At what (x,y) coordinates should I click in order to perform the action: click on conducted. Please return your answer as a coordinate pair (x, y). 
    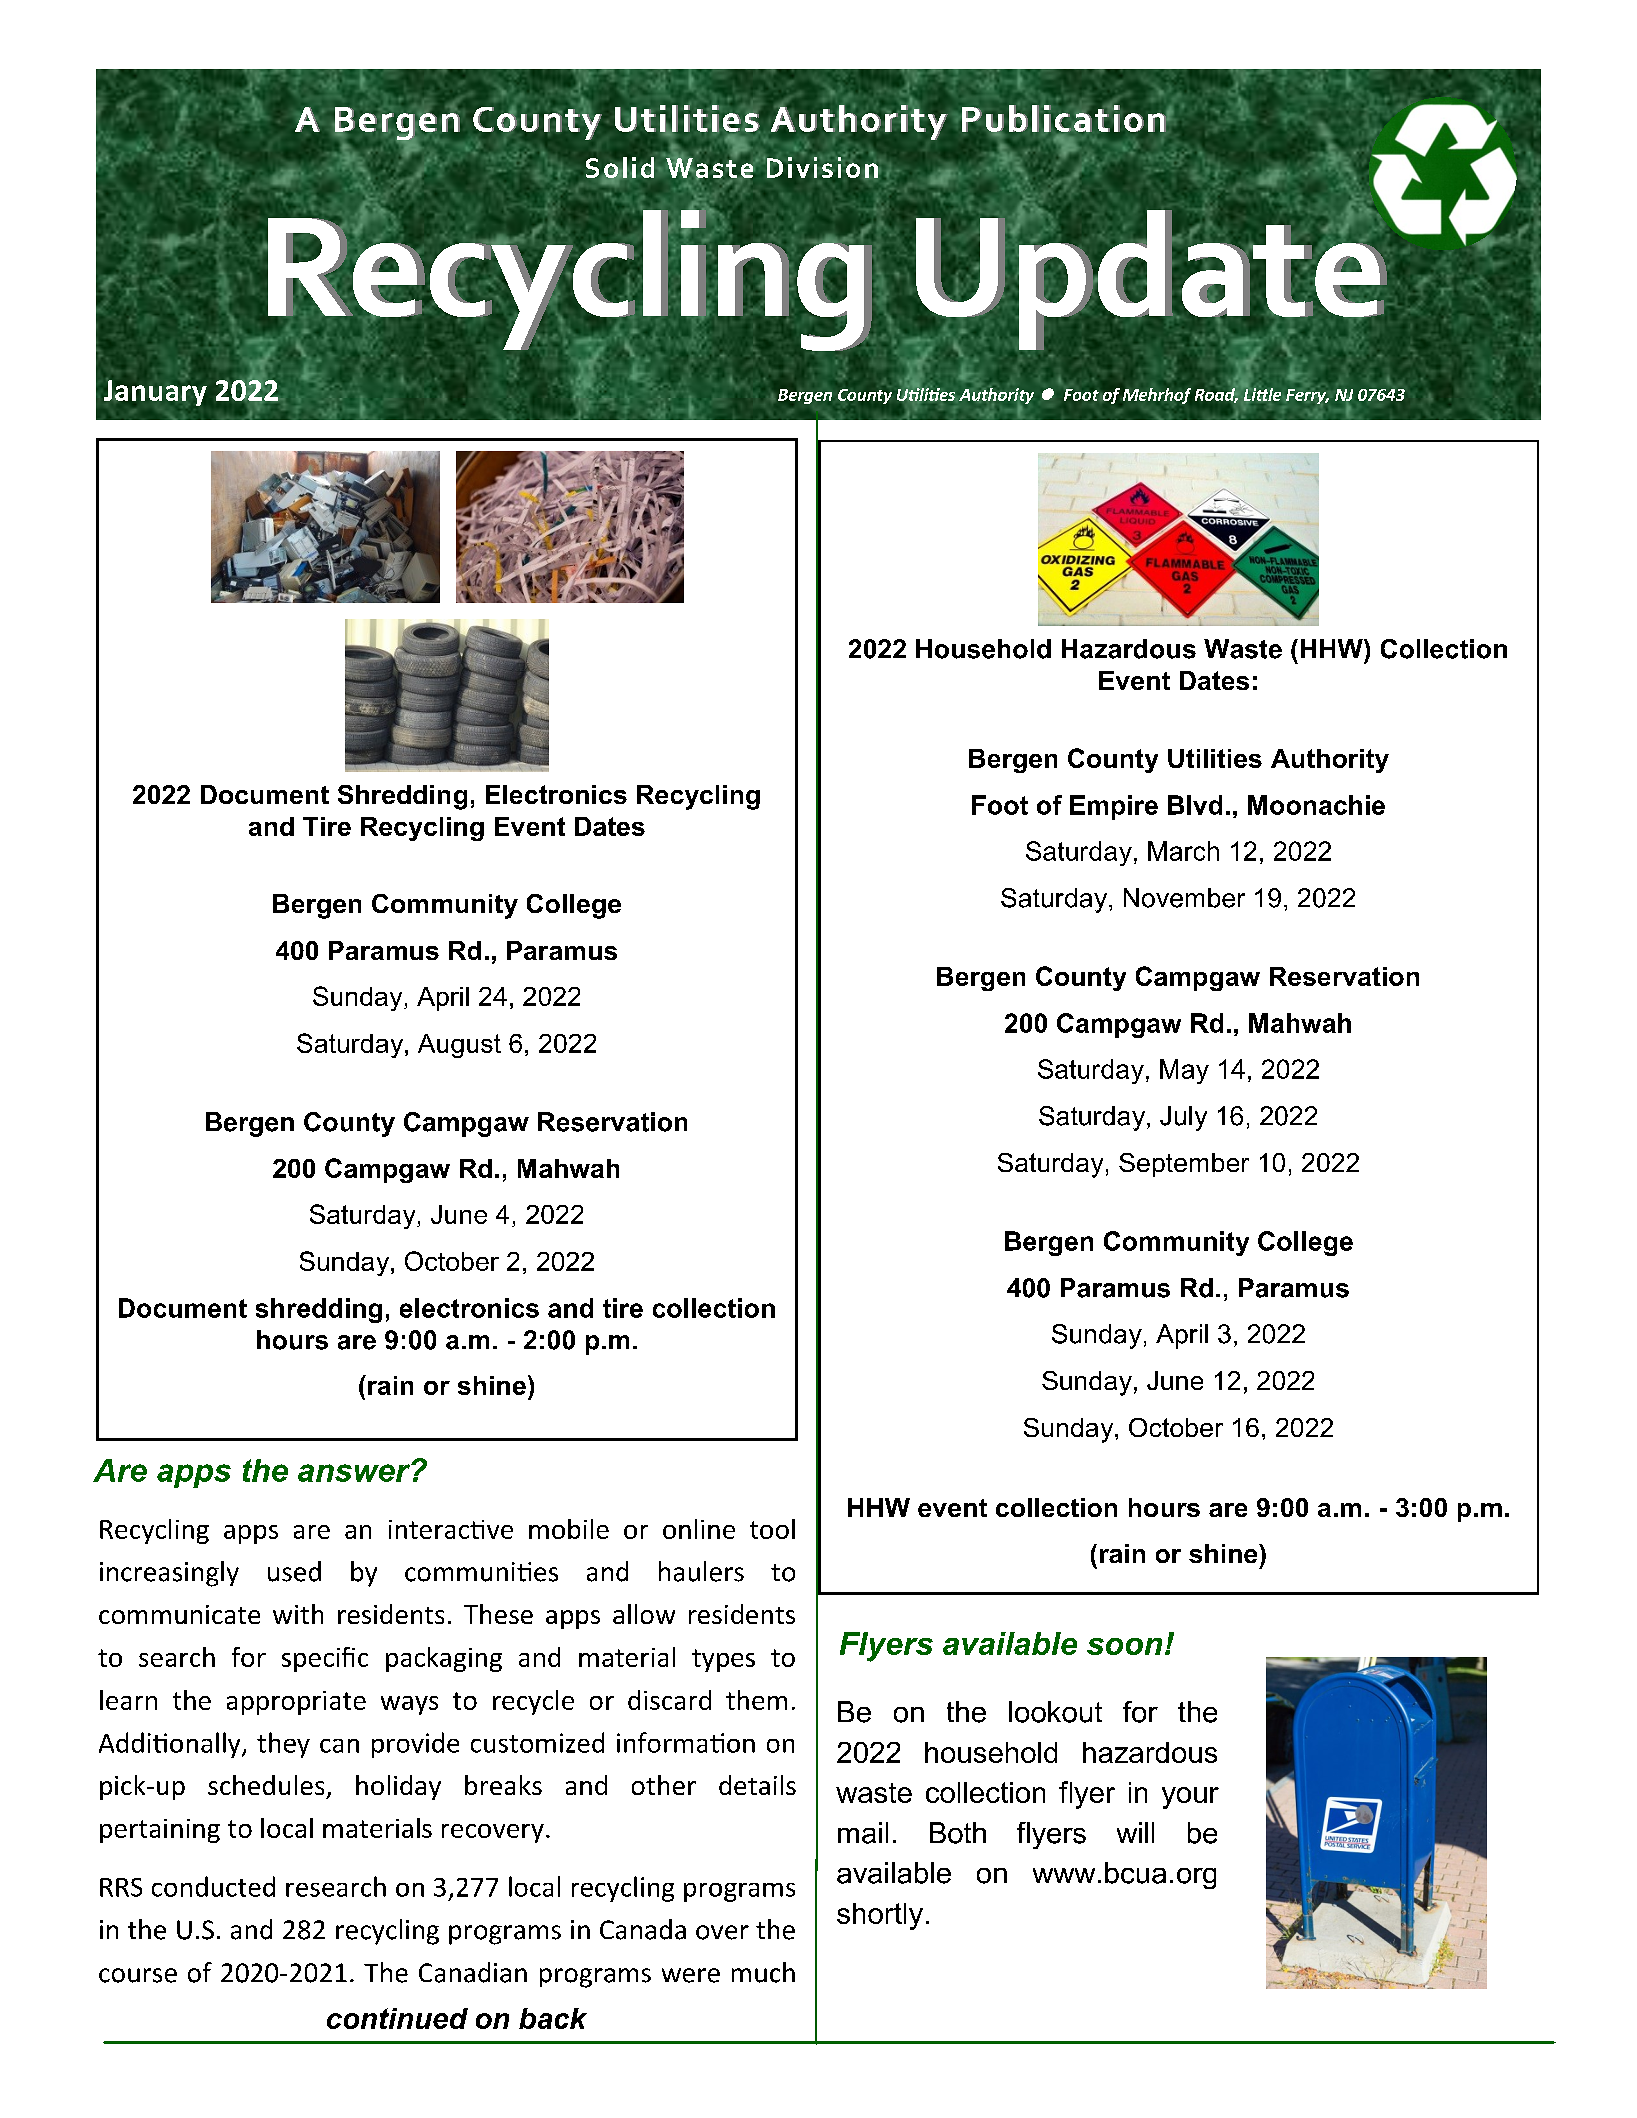
    Looking at the image, I should click on (213, 1886).
